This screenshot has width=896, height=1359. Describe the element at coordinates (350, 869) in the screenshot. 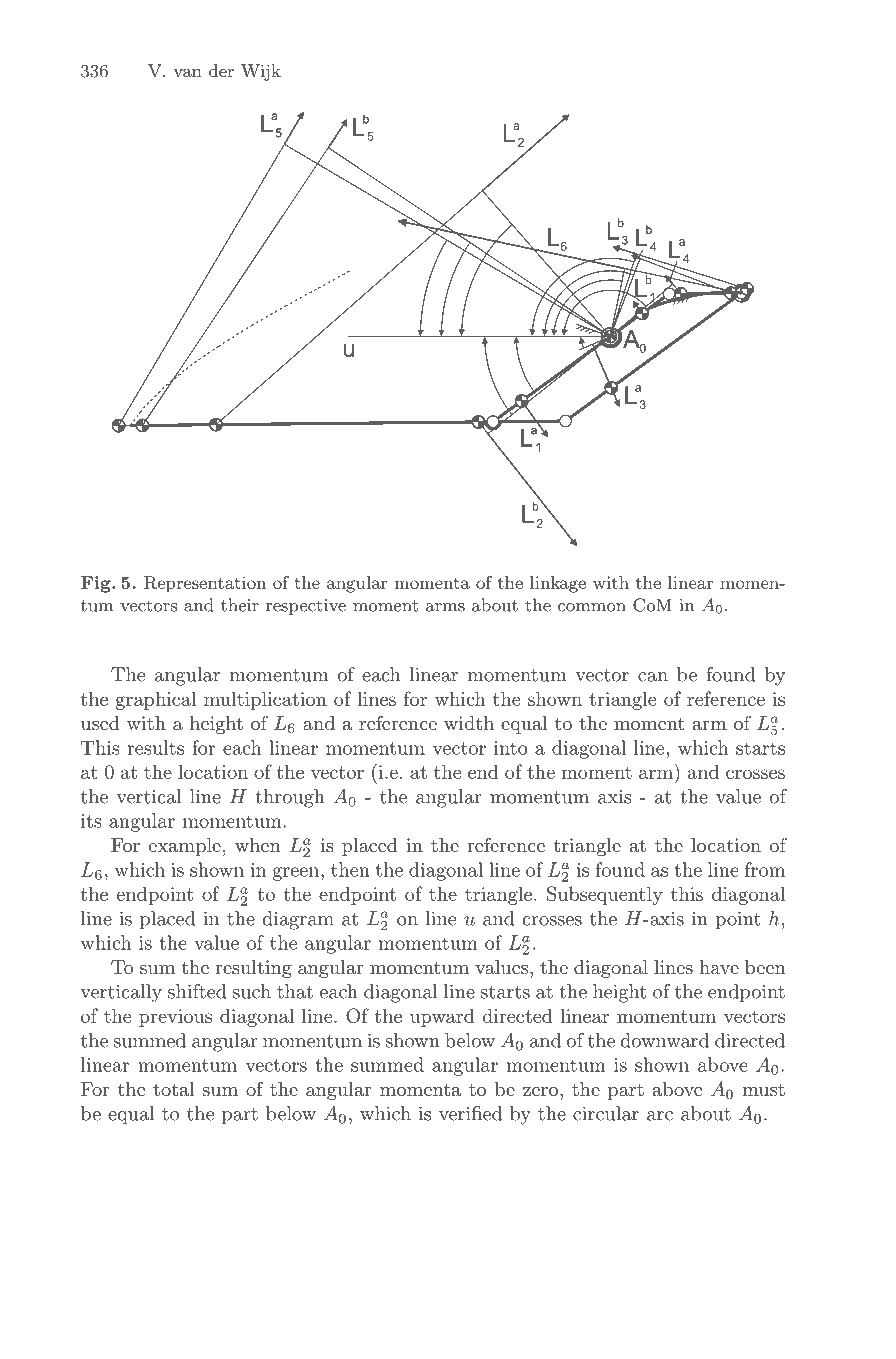

I see `then` at that location.
